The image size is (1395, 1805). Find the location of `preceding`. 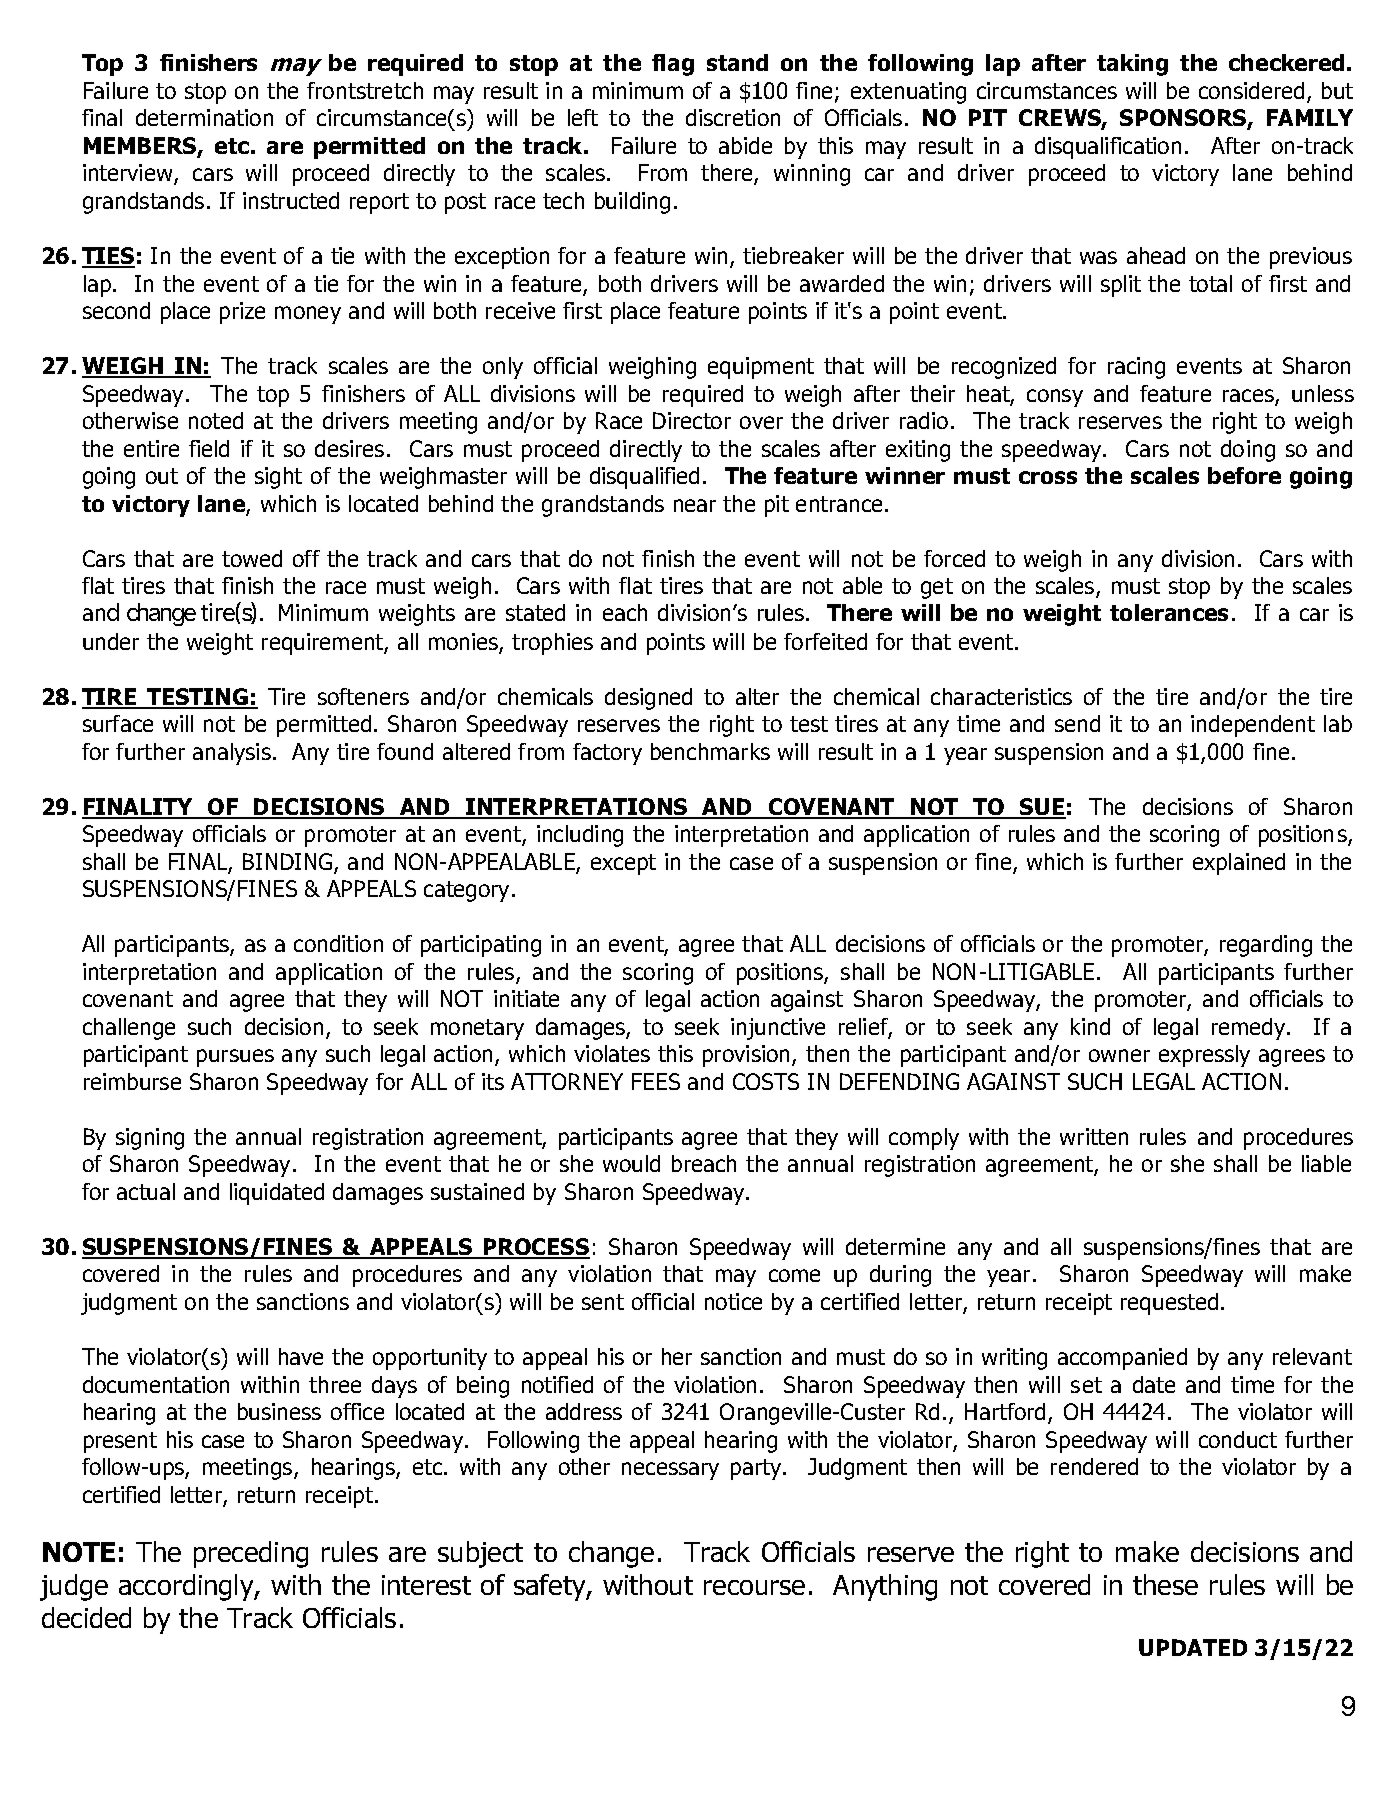

preceding is located at coordinates (251, 1554).
